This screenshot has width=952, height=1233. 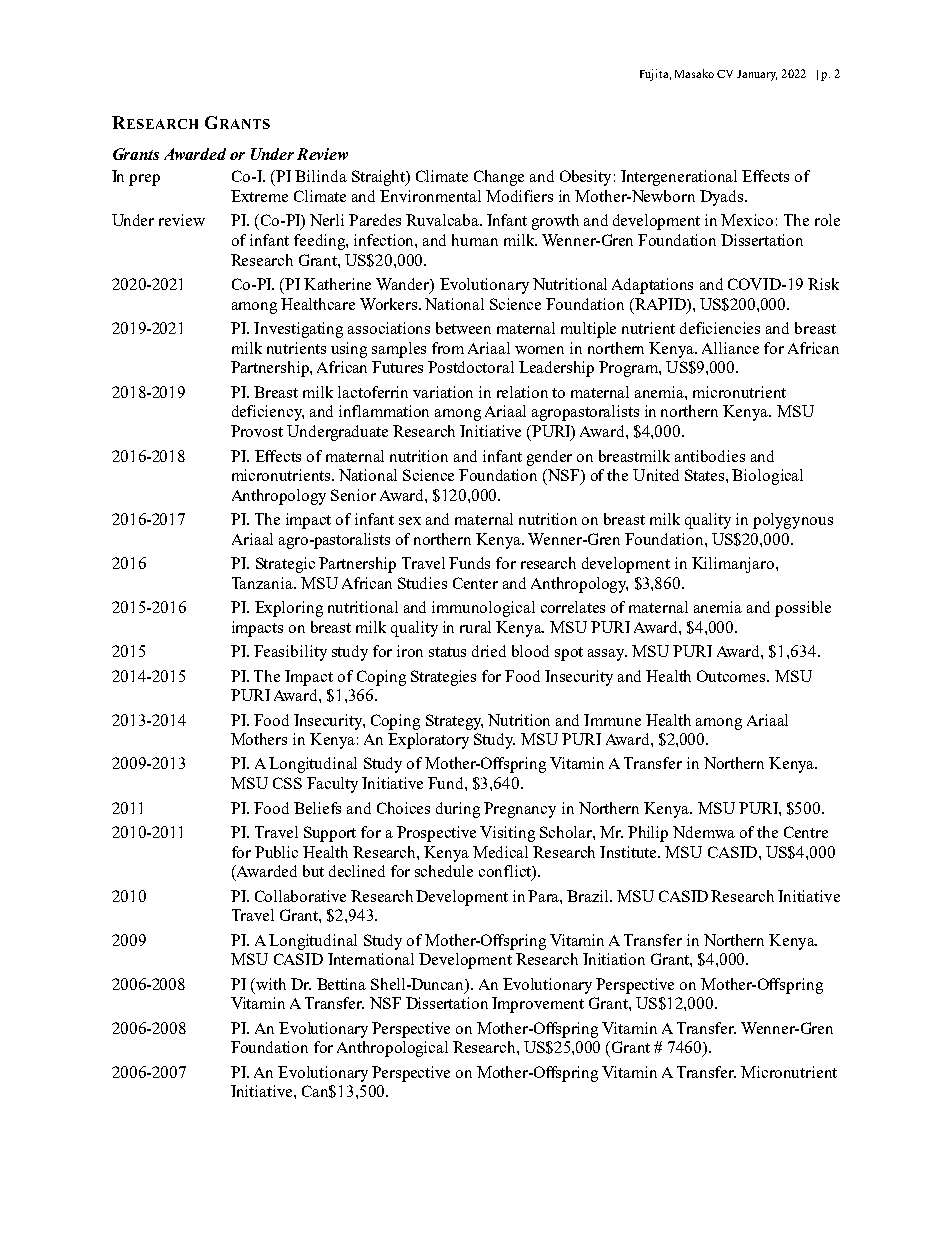 What do you see at coordinates (757, 75) in the screenshot?
I see `January` at bounding box center [757, 75].
